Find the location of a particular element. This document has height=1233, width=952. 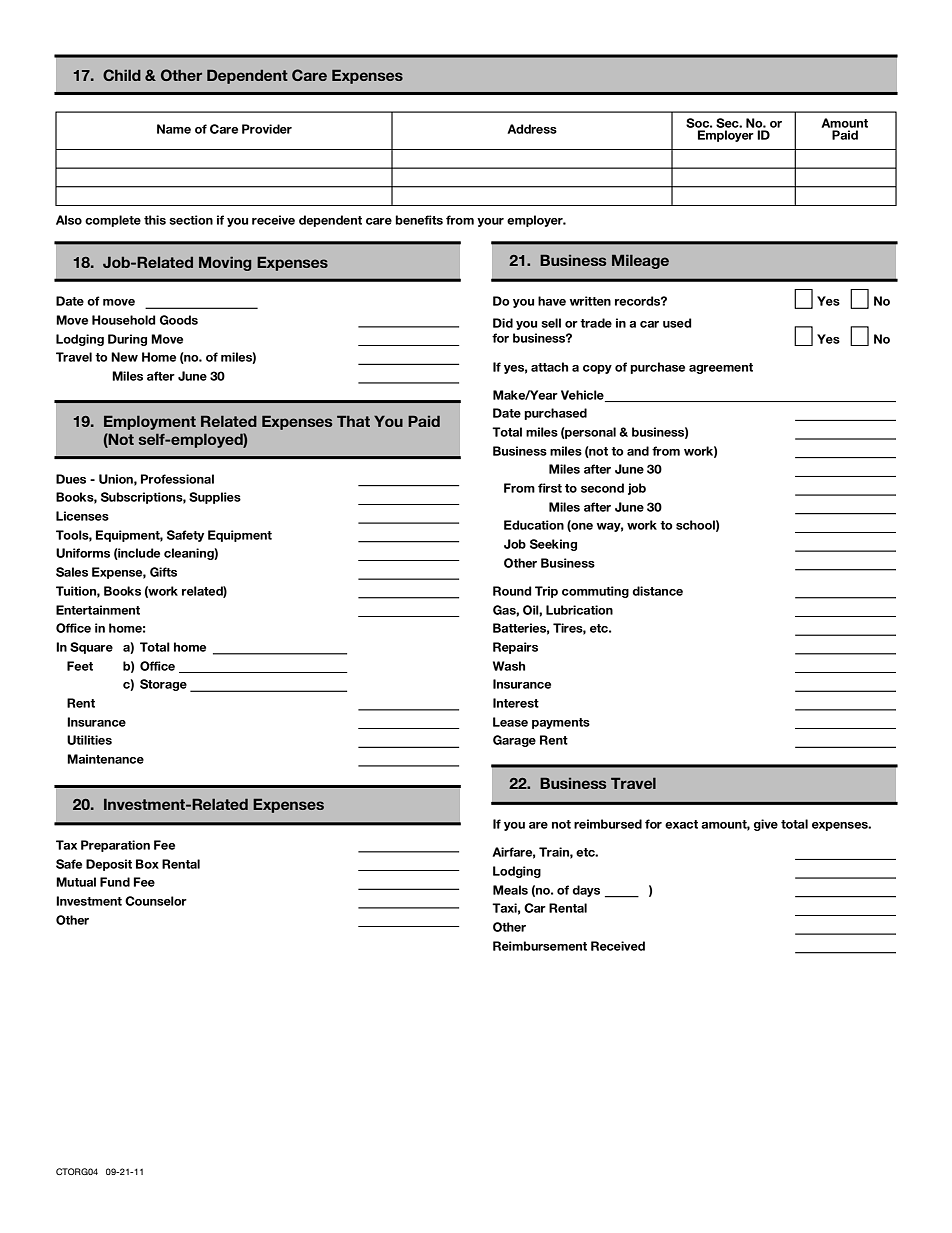

New is located at coordinates (124, 357).
